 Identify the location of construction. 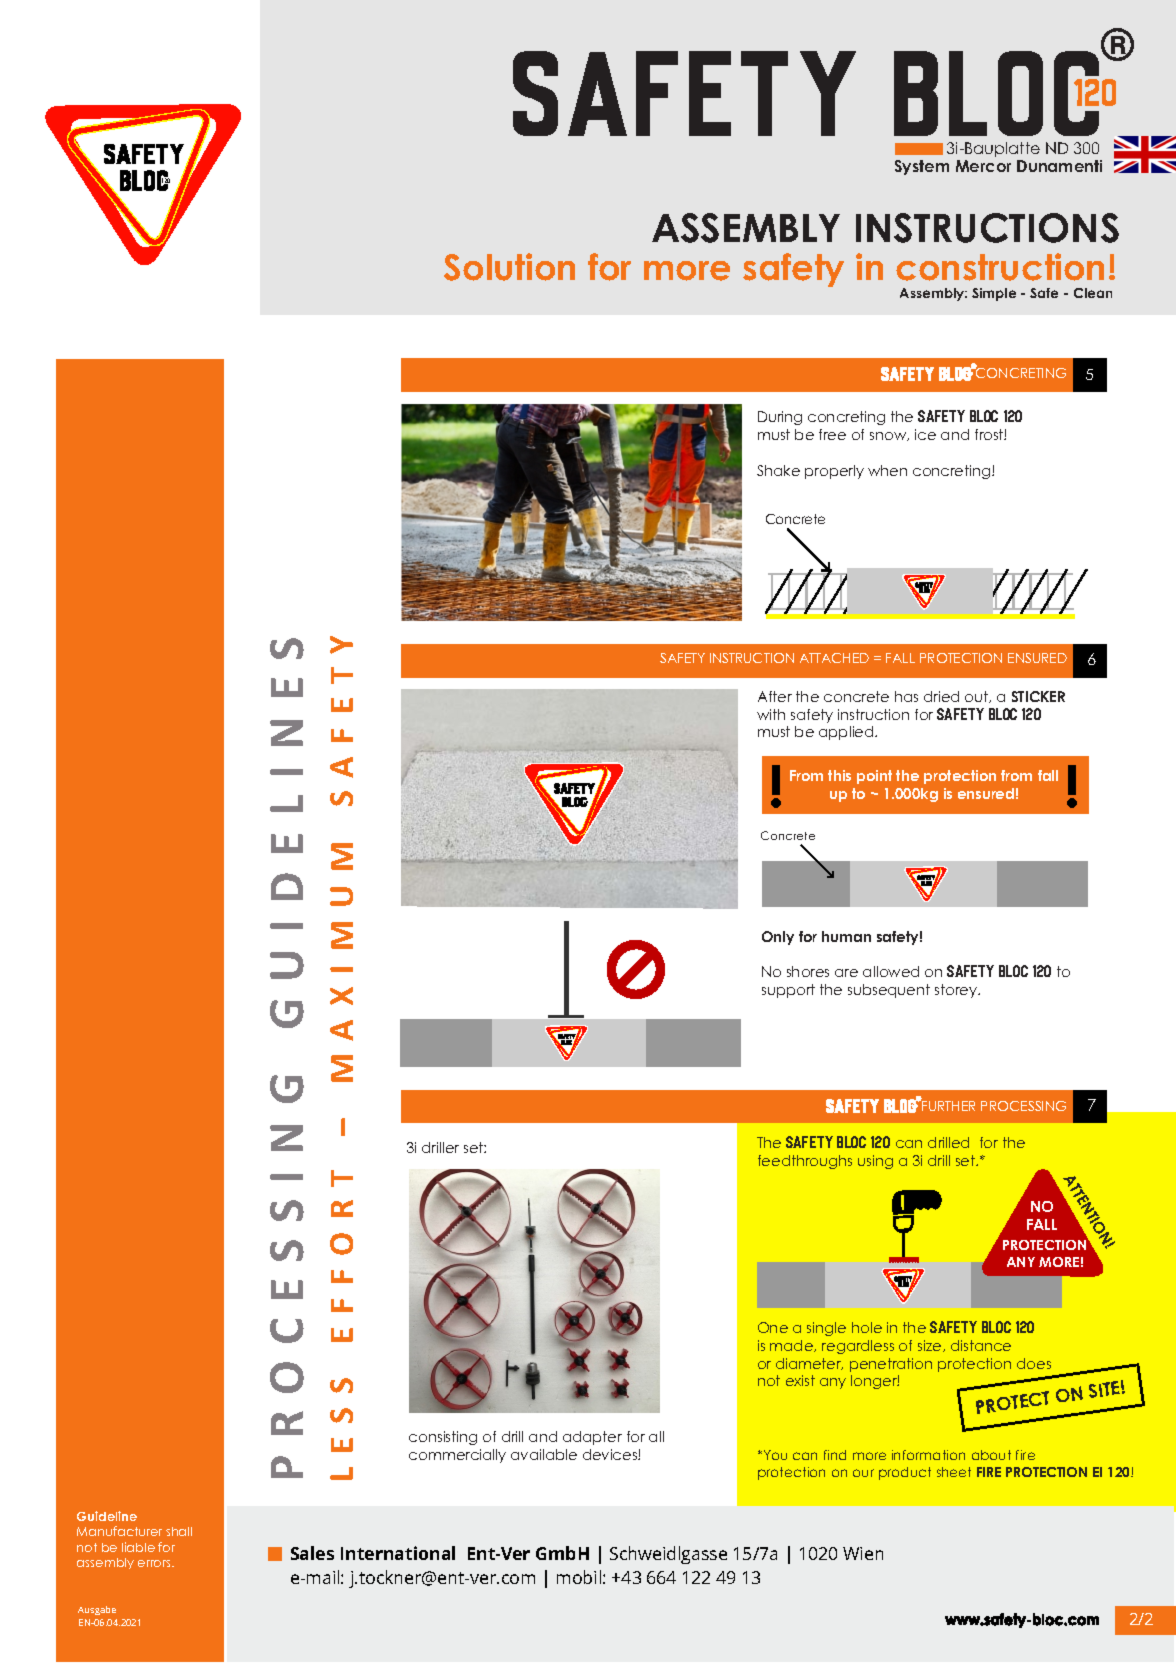
(1000, 267).
